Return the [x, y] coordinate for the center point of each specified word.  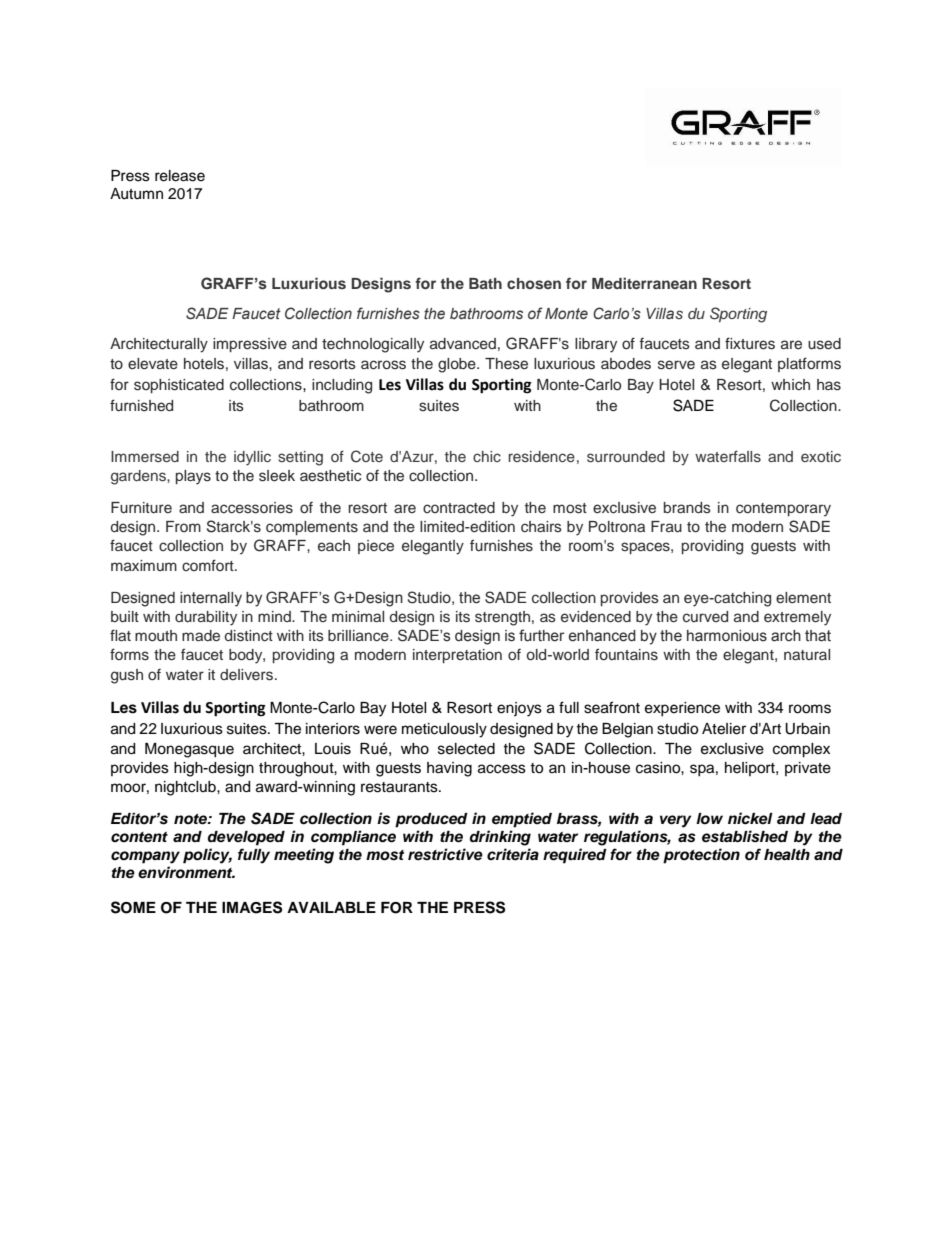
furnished [141, 405]
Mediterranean [644, 283]
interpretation [457, 656]
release [180, 176]
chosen [534, 283]
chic [487, 456]
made [201, 635]
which [790, 384]
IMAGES [252, 907]
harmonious [727, 636]
